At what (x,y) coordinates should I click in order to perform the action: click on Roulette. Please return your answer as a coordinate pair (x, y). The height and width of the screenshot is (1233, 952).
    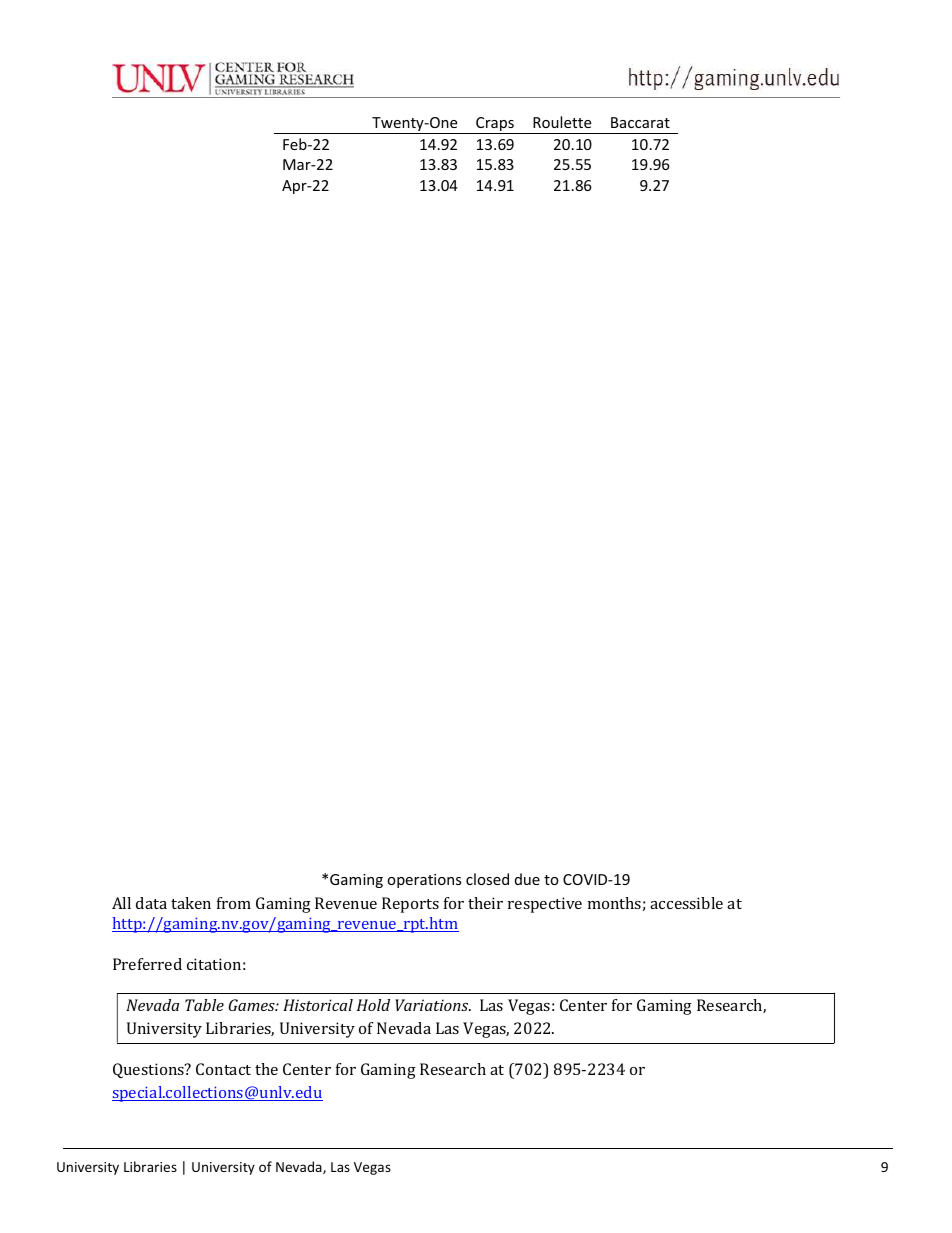
    Looking at the image, I should click on (562, 122).
